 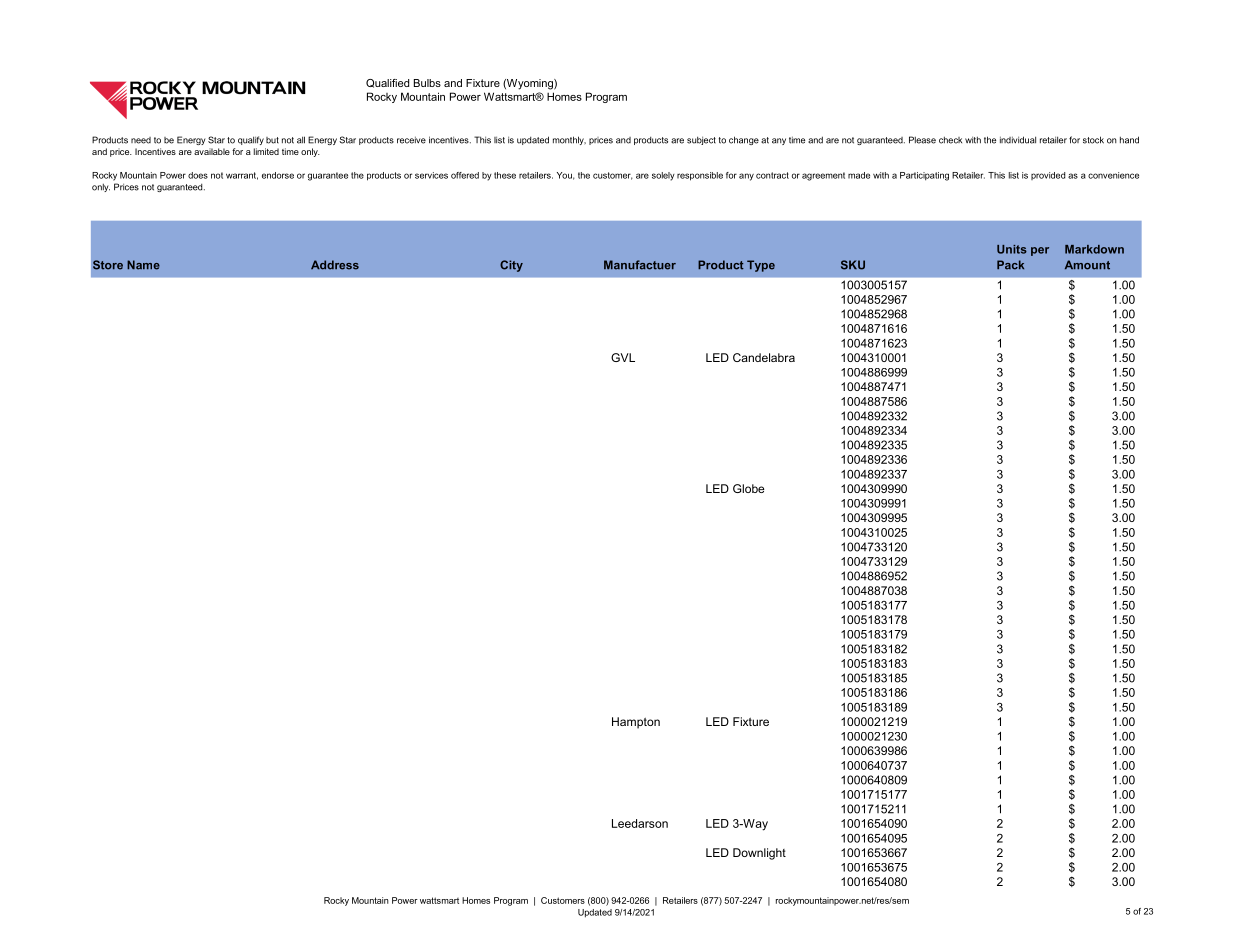 I want to click on Type, so click(x=761, y=266).
